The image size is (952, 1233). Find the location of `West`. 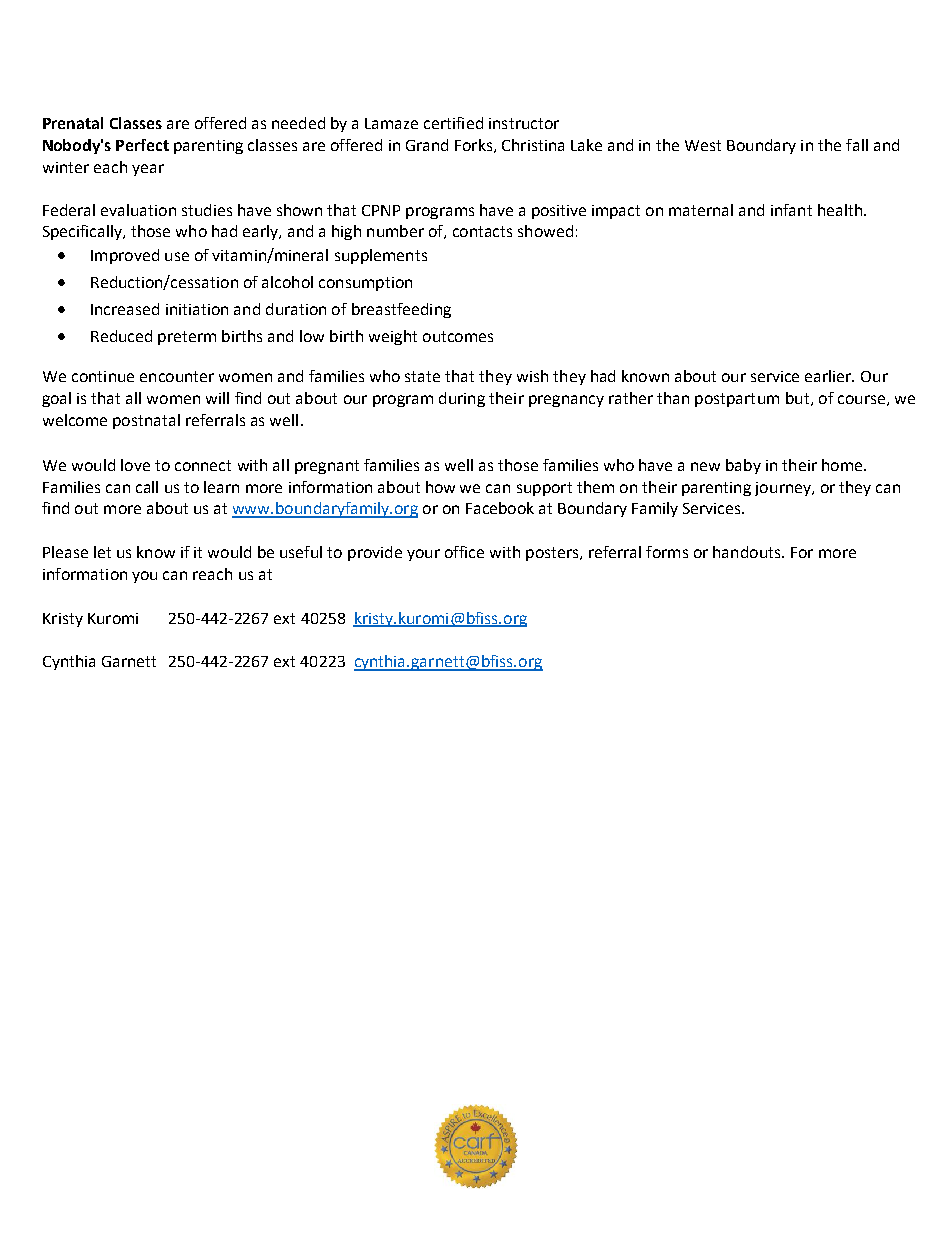

West is located at coordinates (703, 145).
